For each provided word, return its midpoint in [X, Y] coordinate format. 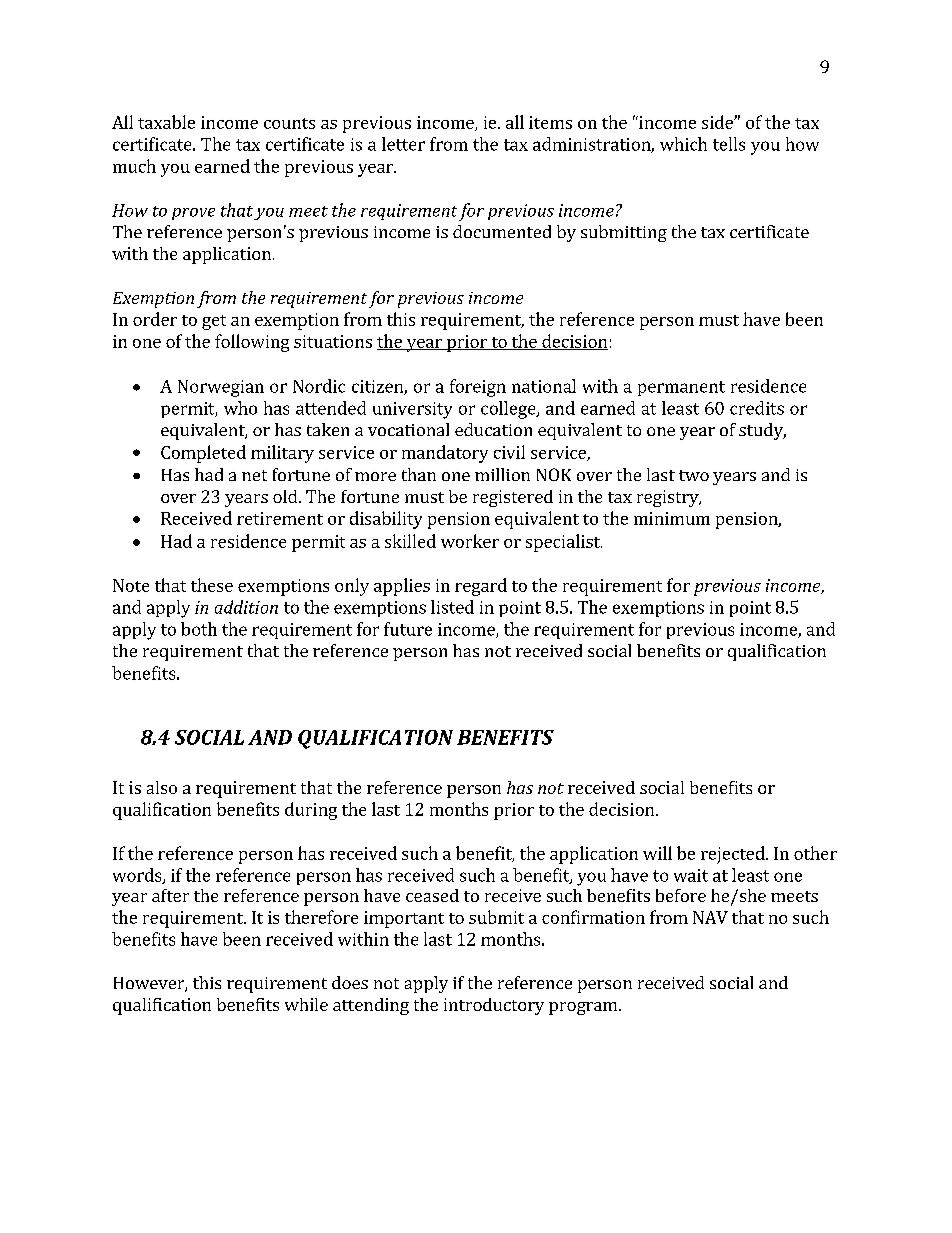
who [240, 408]
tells [729, 144]
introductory [494, 1006]
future [408, 629]
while [306, 1004]
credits [757, 408]
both [199, 629]
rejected [734, 855]
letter [403, 144]
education [493, 429]
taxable [166, 122]
